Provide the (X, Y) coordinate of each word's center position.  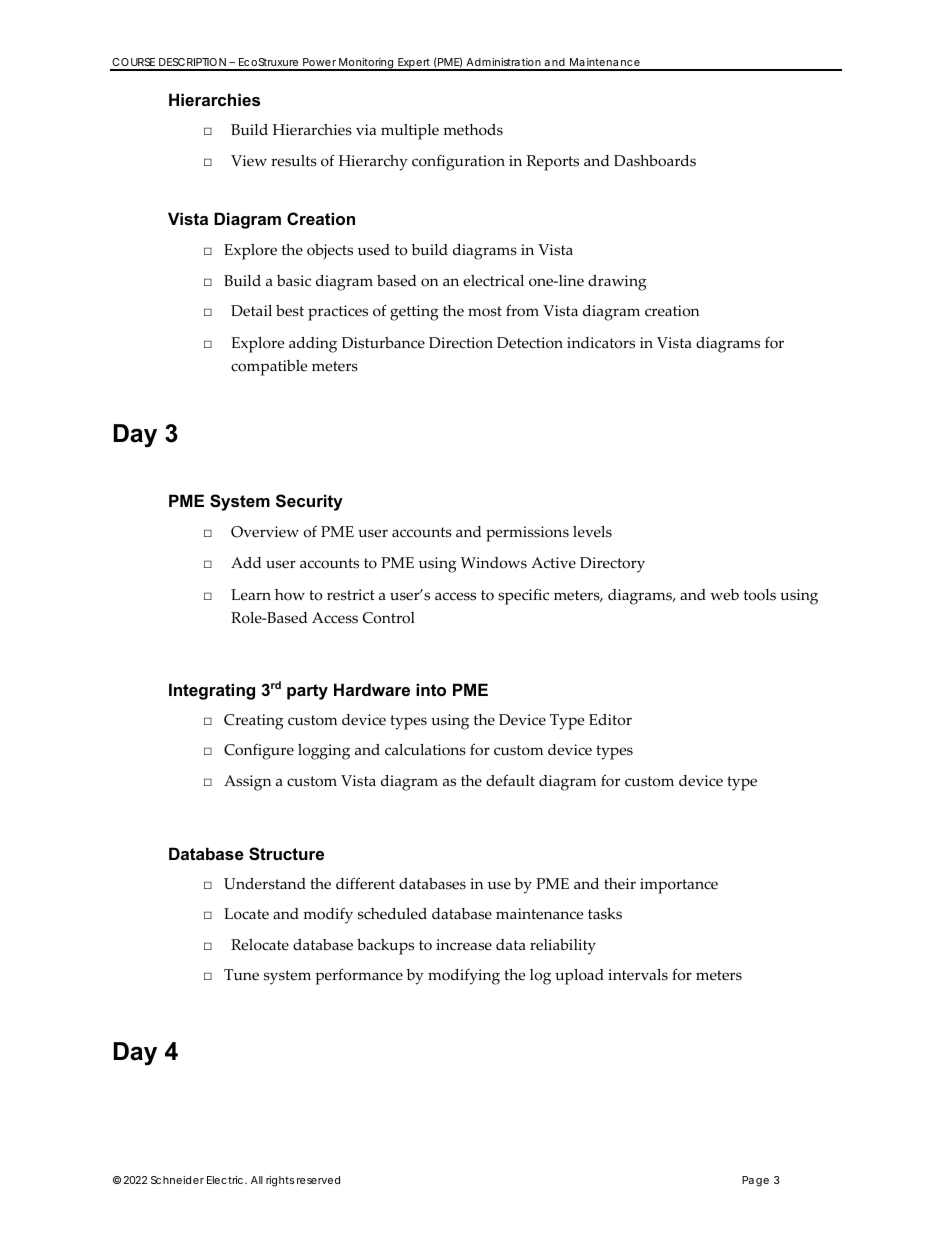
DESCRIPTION (193, 64)
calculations (425, 750)
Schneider (177, 1180)
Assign (247, 783)
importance (679, 886)
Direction (461, 343)
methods (473, 130)
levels (592, 532)
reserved (318, 1180)
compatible (269, 368)
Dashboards (655, 161)
